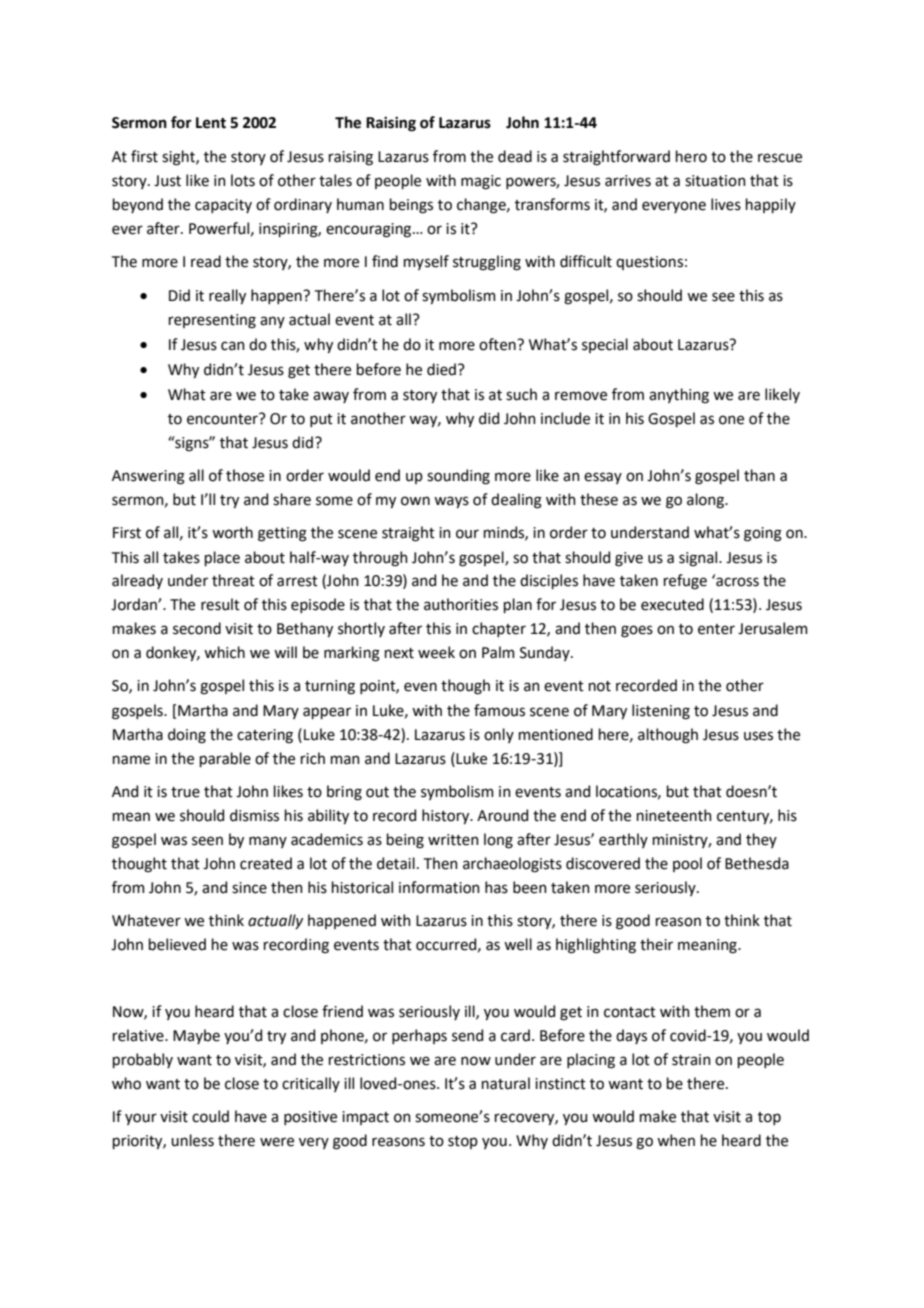 This screenshot has height=1308, width=924. I want to click on died, so click(441, 369).
